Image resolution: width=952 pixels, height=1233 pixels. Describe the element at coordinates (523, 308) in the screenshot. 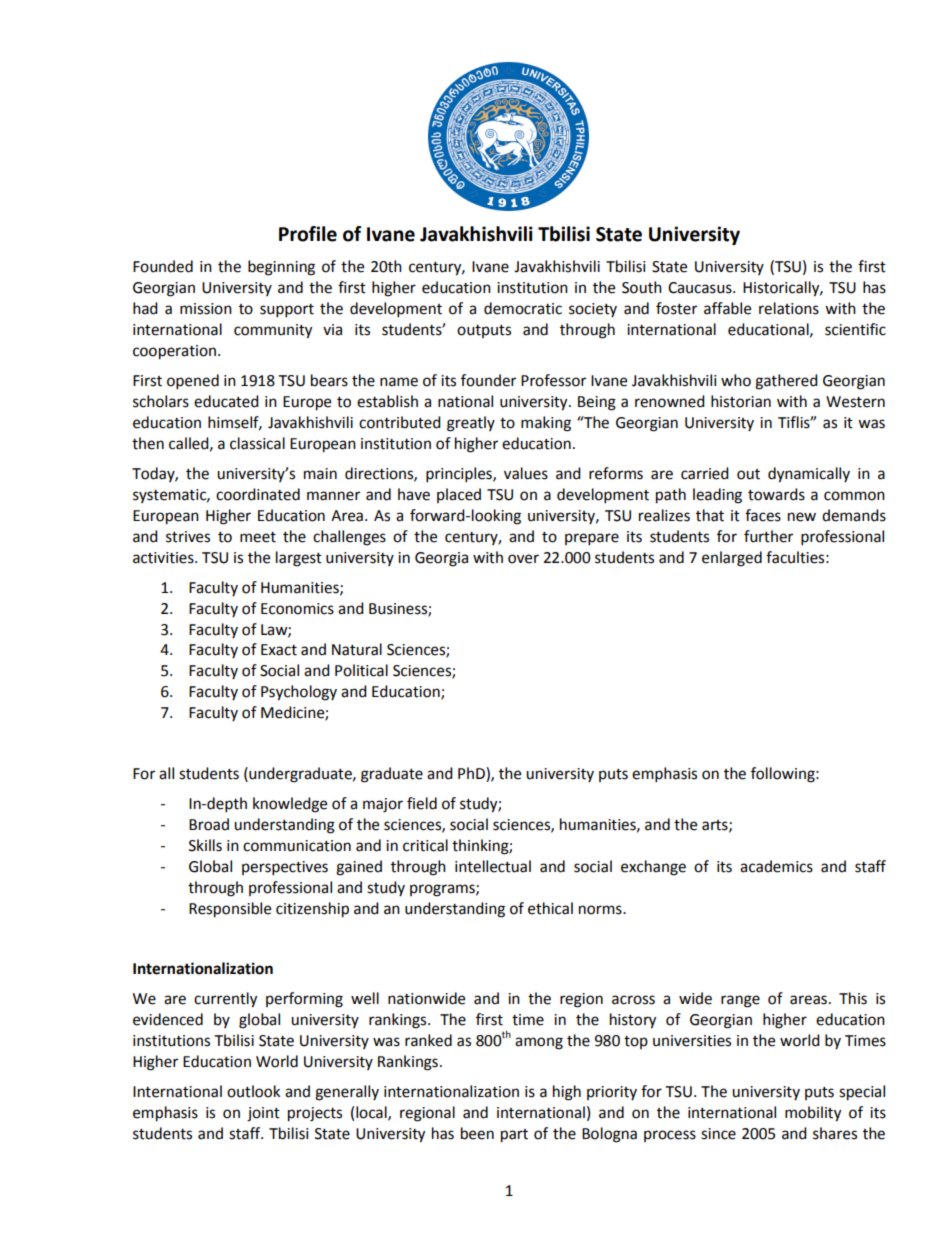

I see `democratic` at that location.
